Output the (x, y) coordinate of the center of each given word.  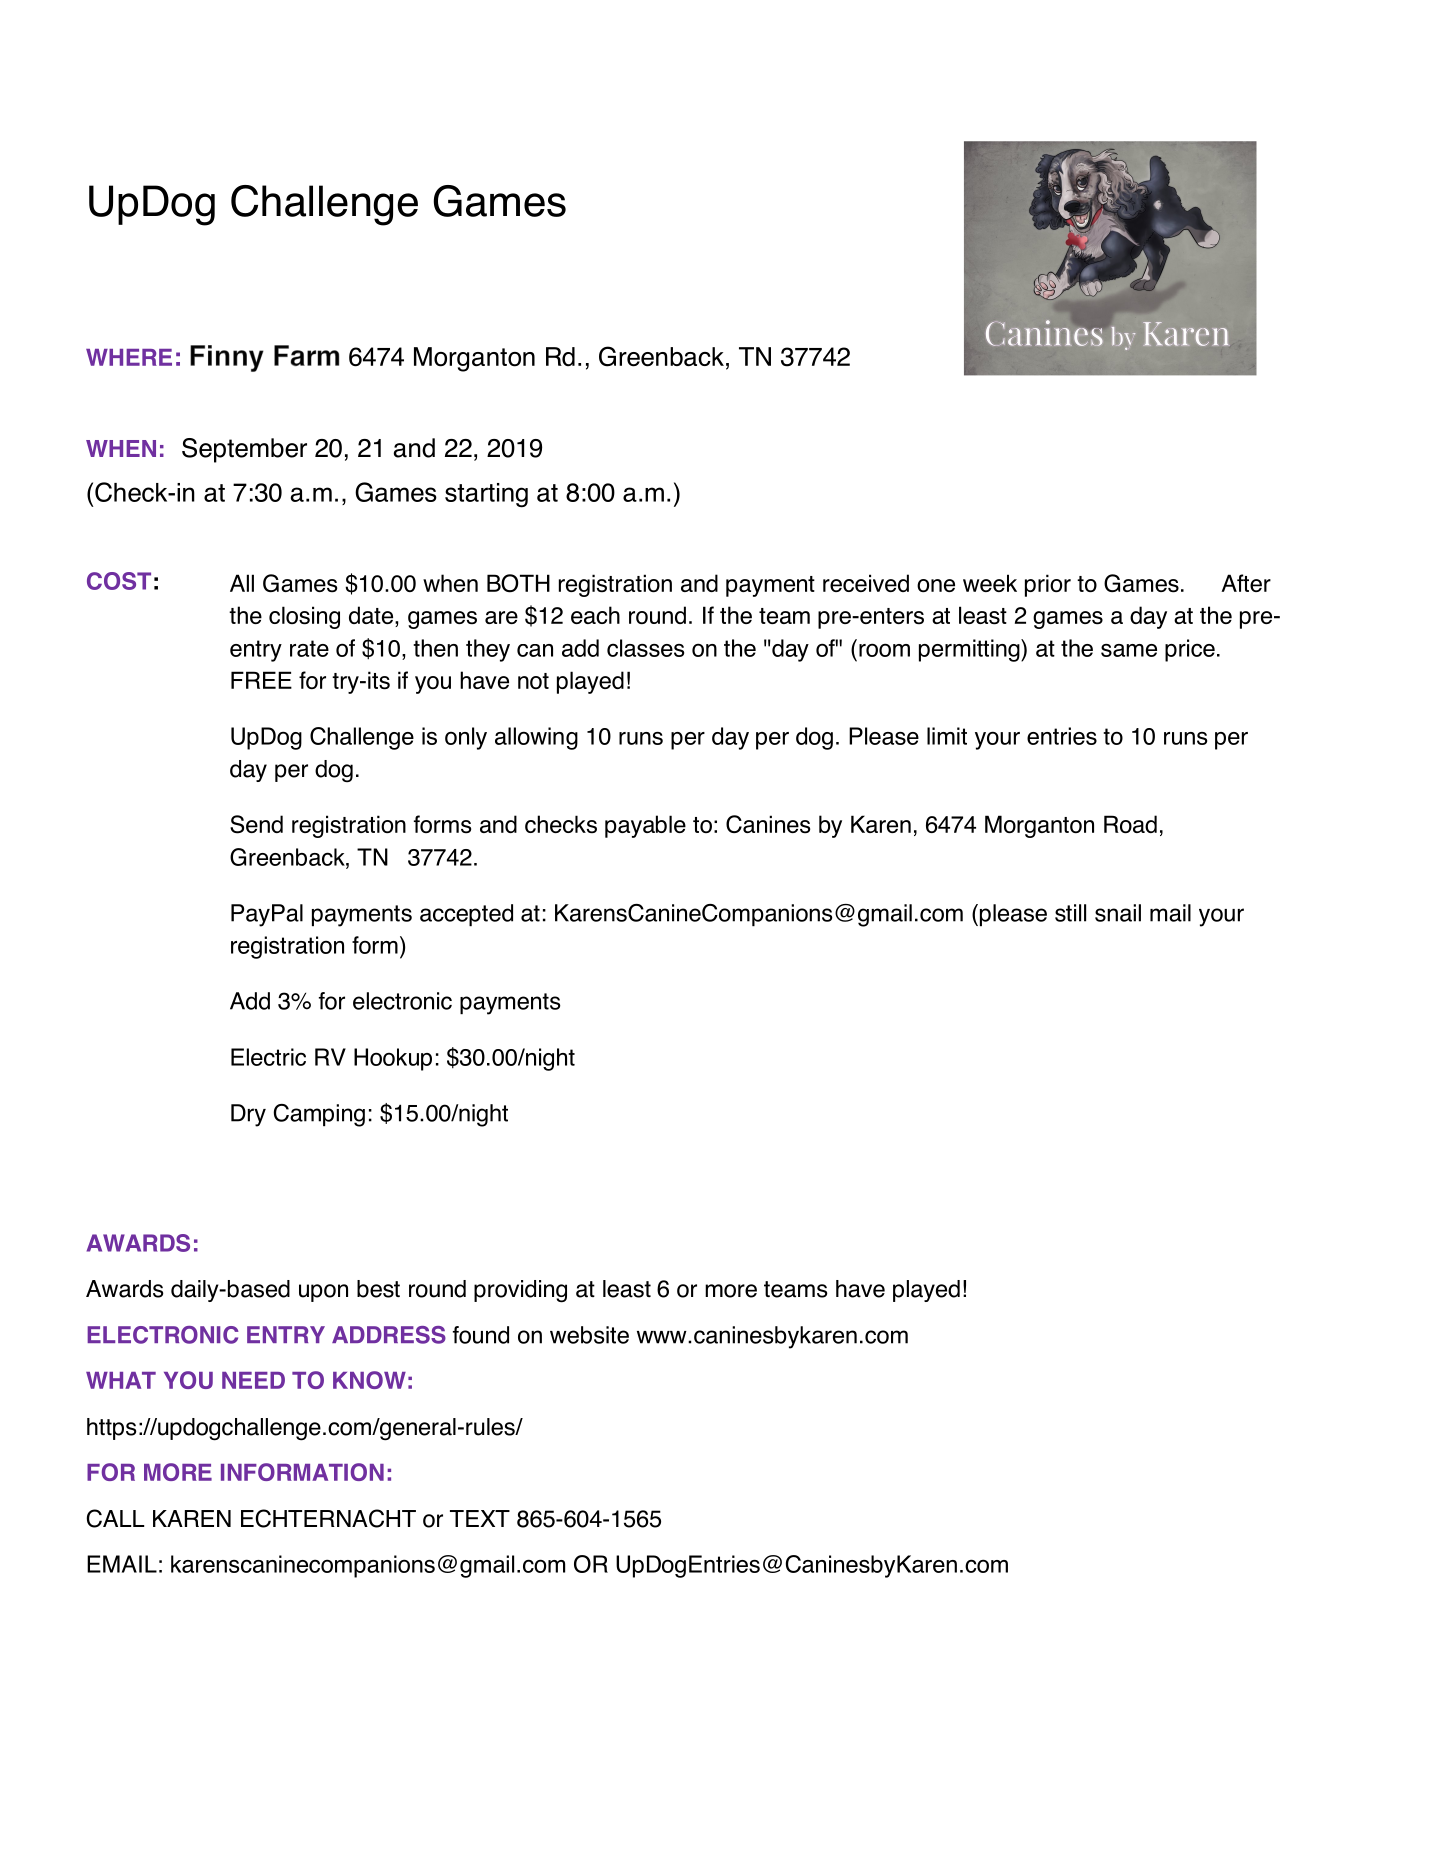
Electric (268, 1057)
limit (947, 736)
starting (486, 495)
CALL (115, 1518)
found (481, 1335)
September (244, 450)
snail (1118, 913)
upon (323, 1293)
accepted (466, 915)
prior (1048, 585)
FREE (261, 680)
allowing (536, 738)
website (589, 1335)
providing (520, 1291)
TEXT (480, 1518)
